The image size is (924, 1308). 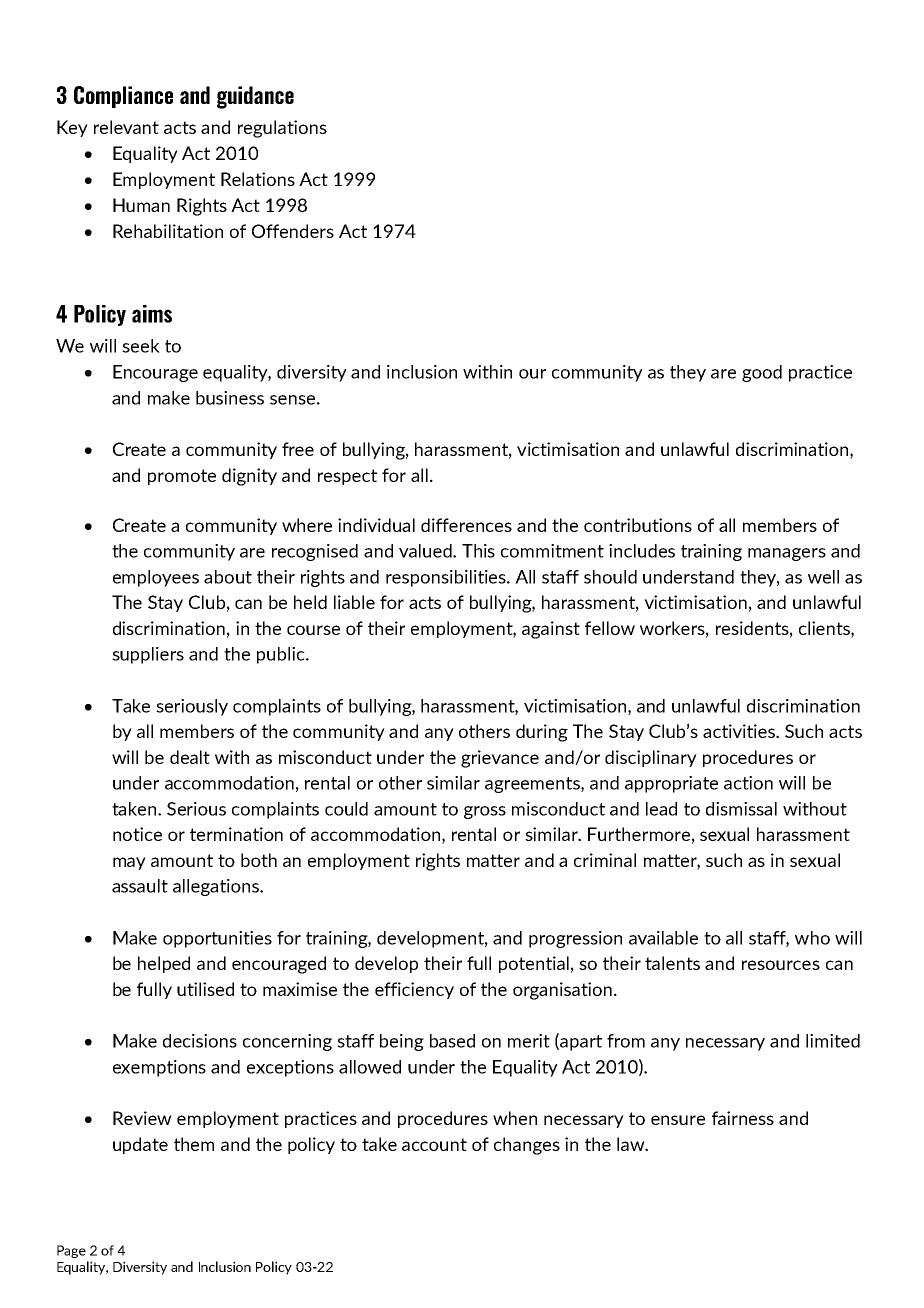 I want to click on managers, so click(x=787, y=554).
